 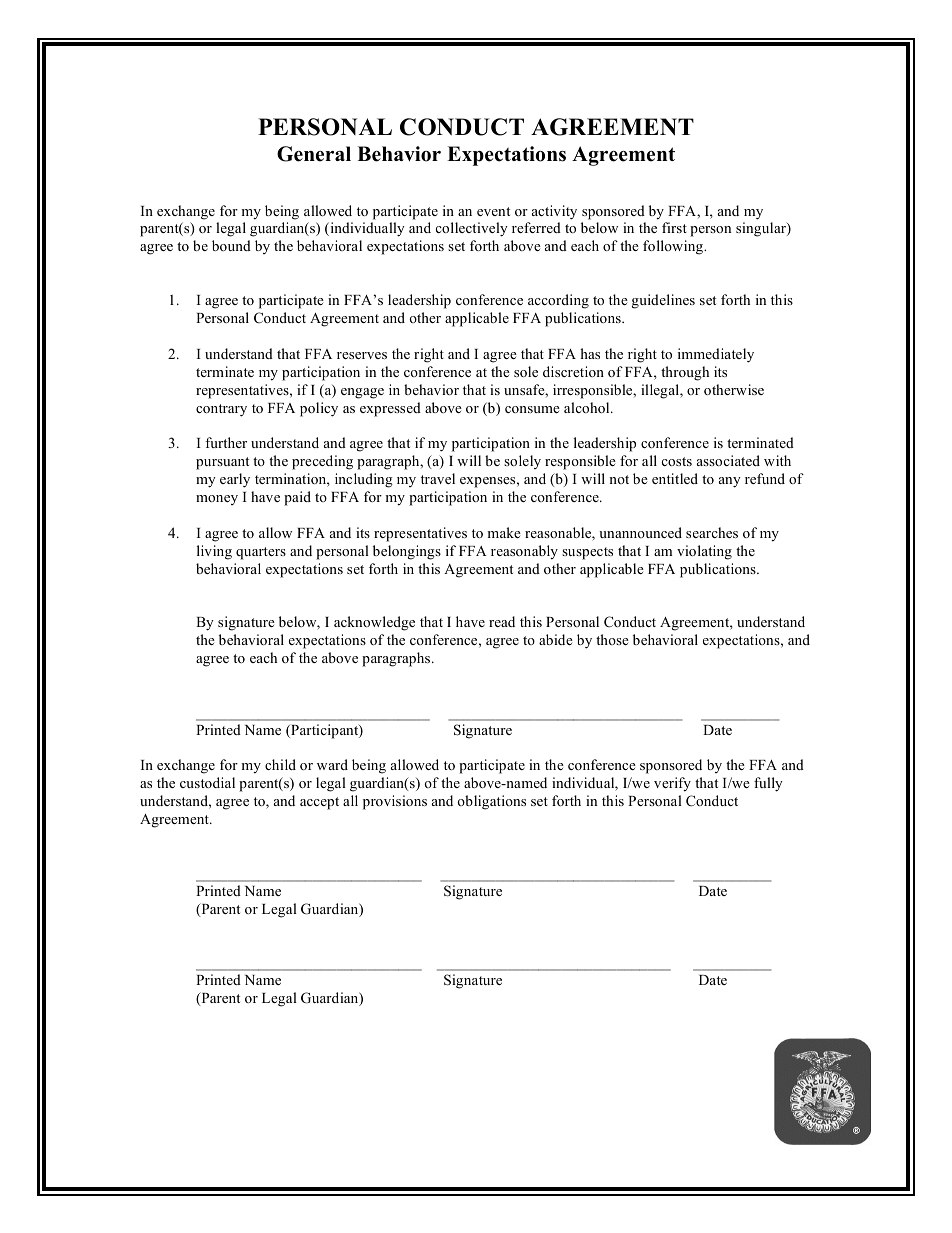 I want to click on obligations, so click(x=491, y=802).
